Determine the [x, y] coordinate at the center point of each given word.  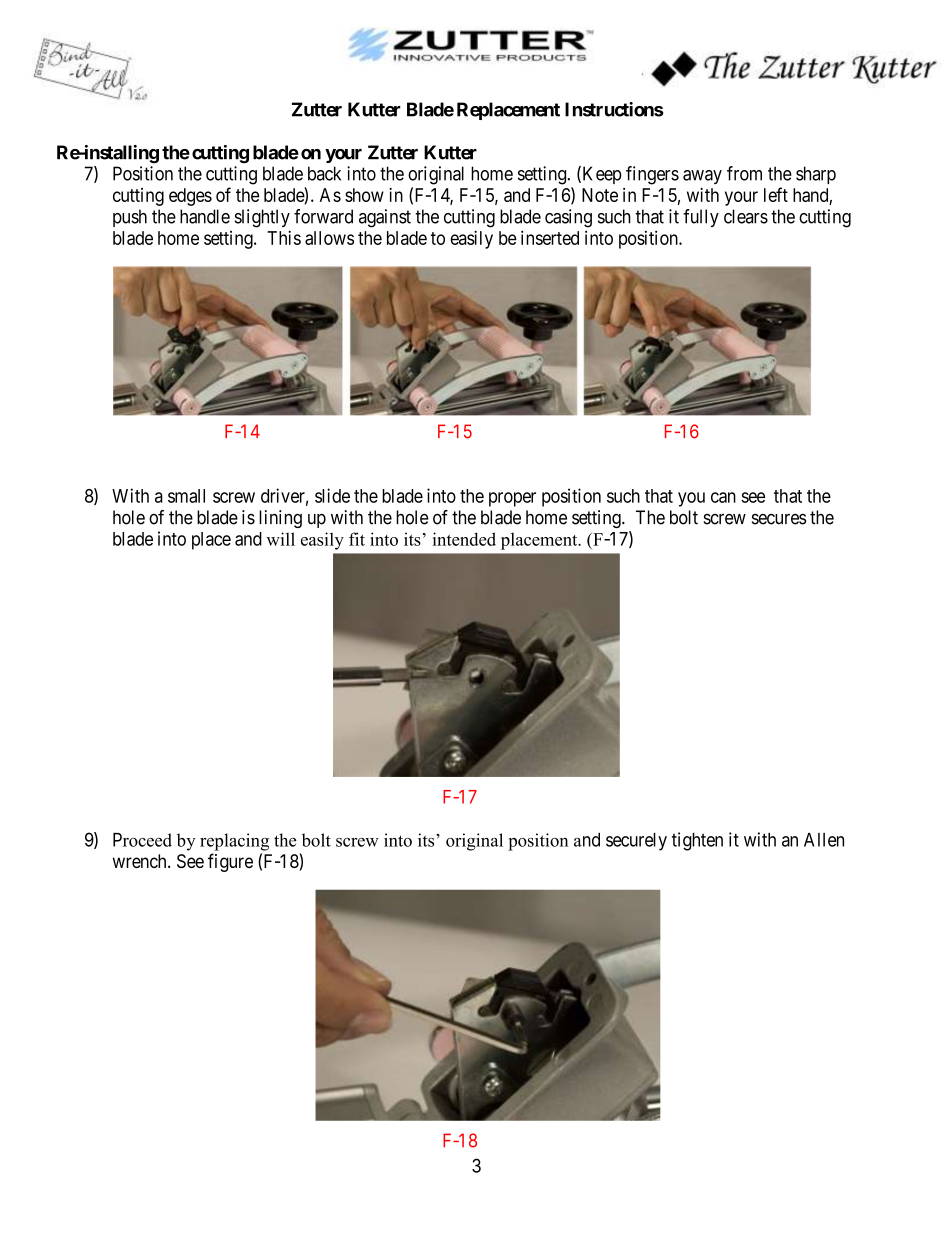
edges [190, 197]
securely [636, 842]
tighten [697, 841]
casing [568, 218]
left [776, 194]
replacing [234, 842]
